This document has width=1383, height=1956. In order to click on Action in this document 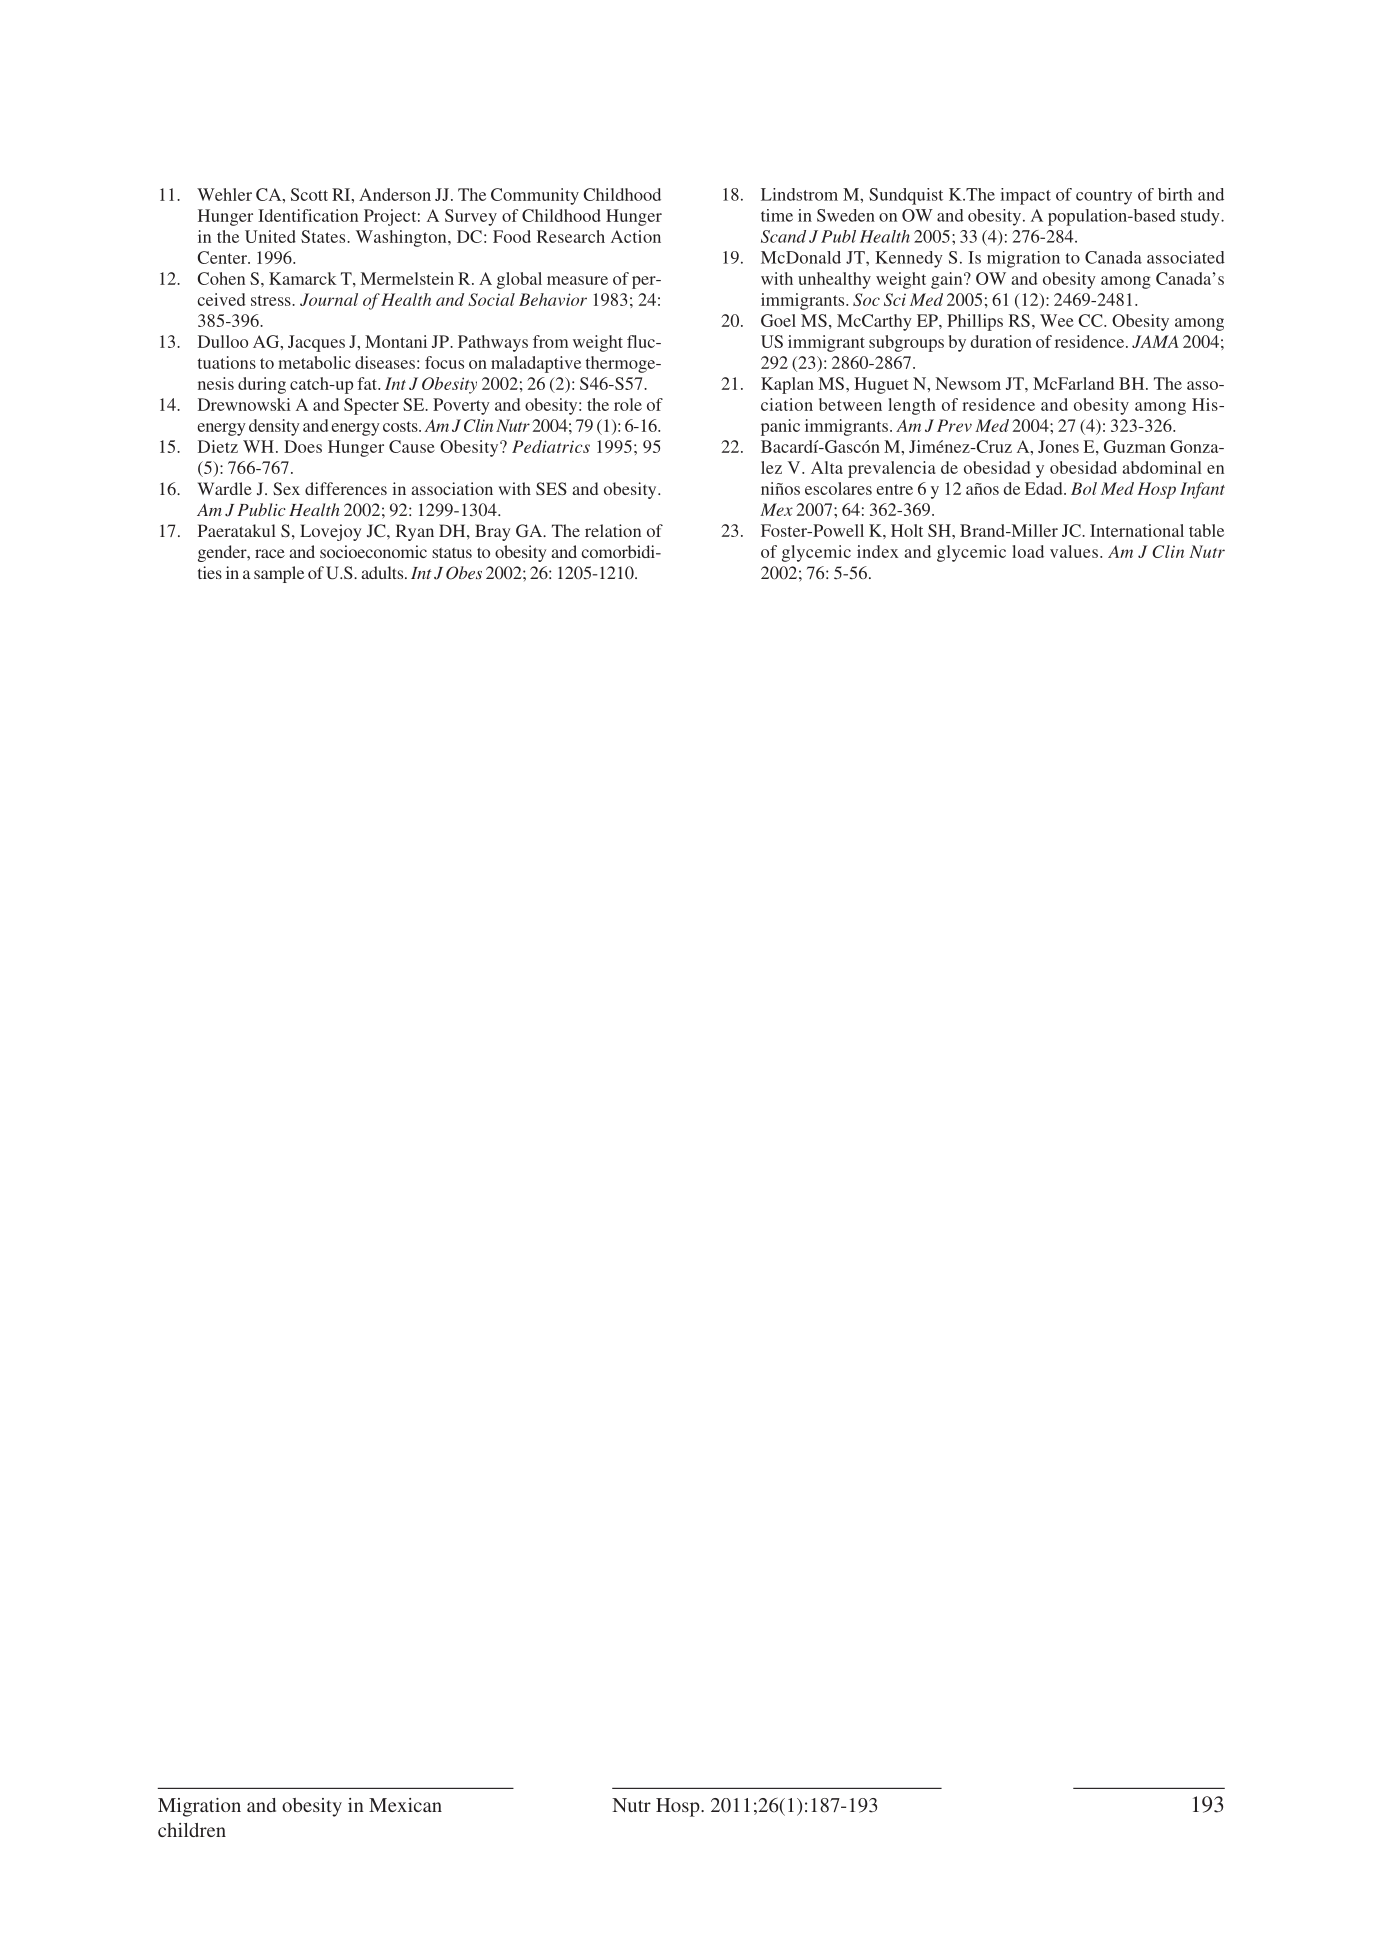, I will do `click(636, 236)`.
